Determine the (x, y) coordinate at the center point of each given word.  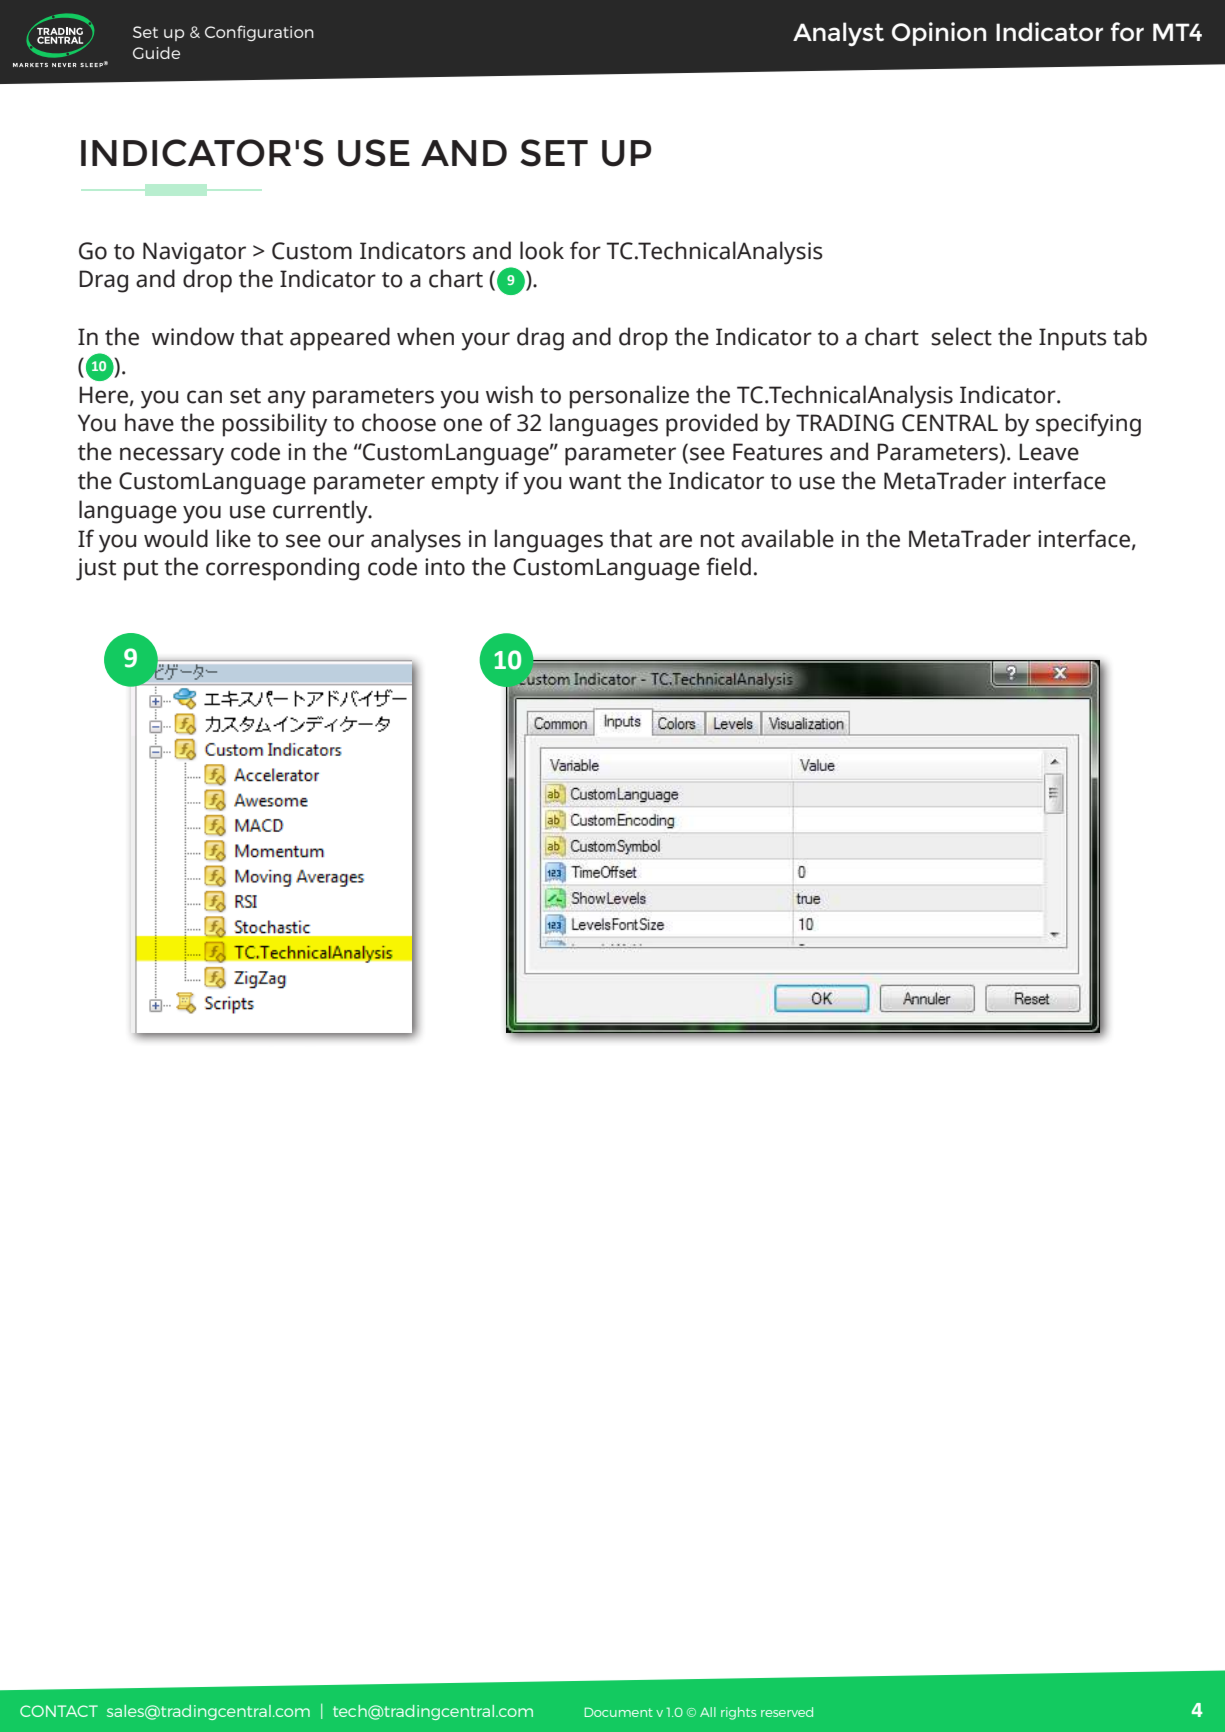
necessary (172, 456)
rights (738, 1713)
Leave (1049, 452)
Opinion (939, 34)
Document (619, 1712)
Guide (156, 53)
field (728, 566)
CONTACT (59, 1711)
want (595, 482)
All (708, 1712)
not (718, 540)
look (542, 250)
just (96, 569)
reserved (787, 1712)
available (787, 538)
